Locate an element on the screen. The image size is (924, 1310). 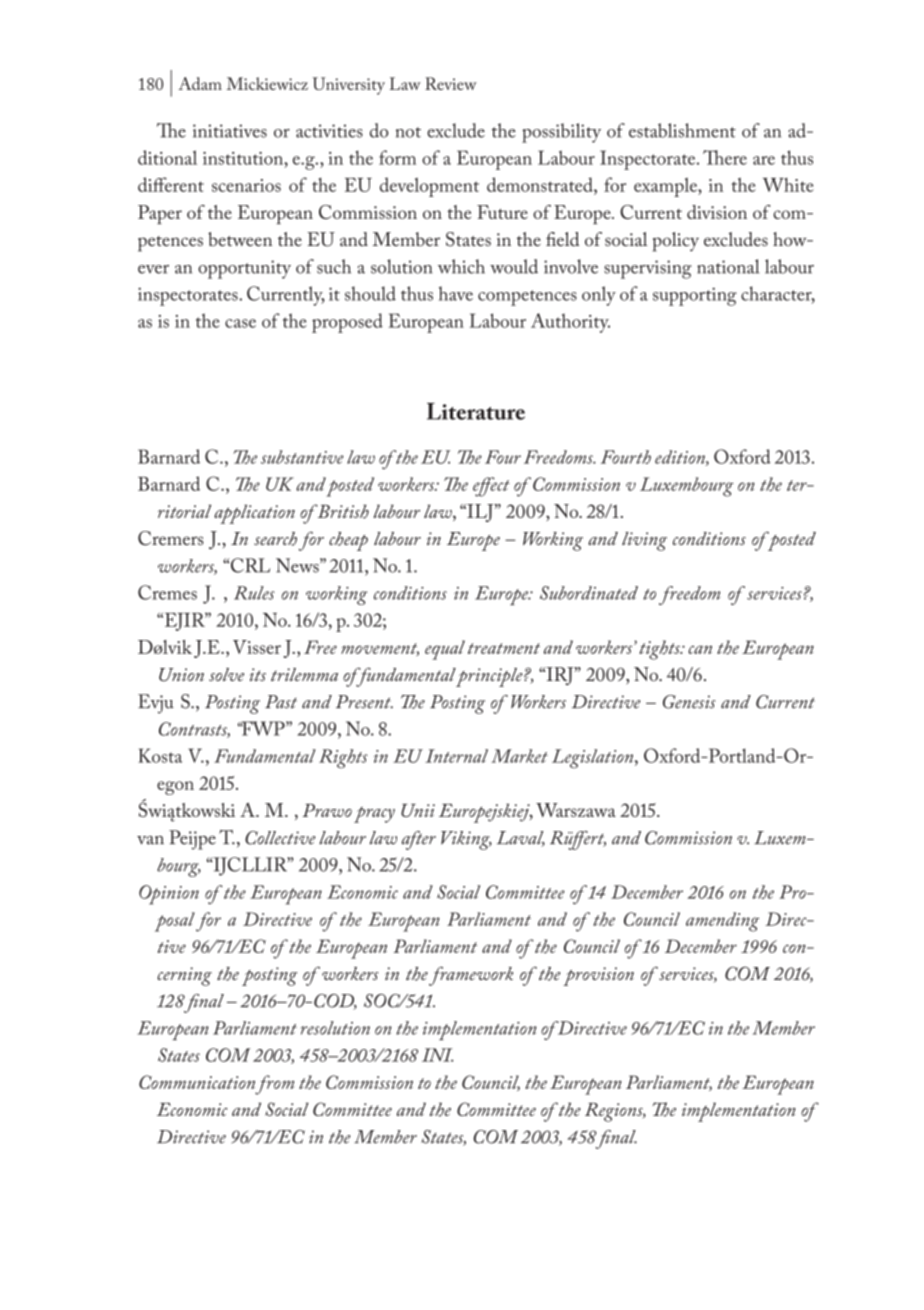
supporting is located at coordinates (695, 296).
